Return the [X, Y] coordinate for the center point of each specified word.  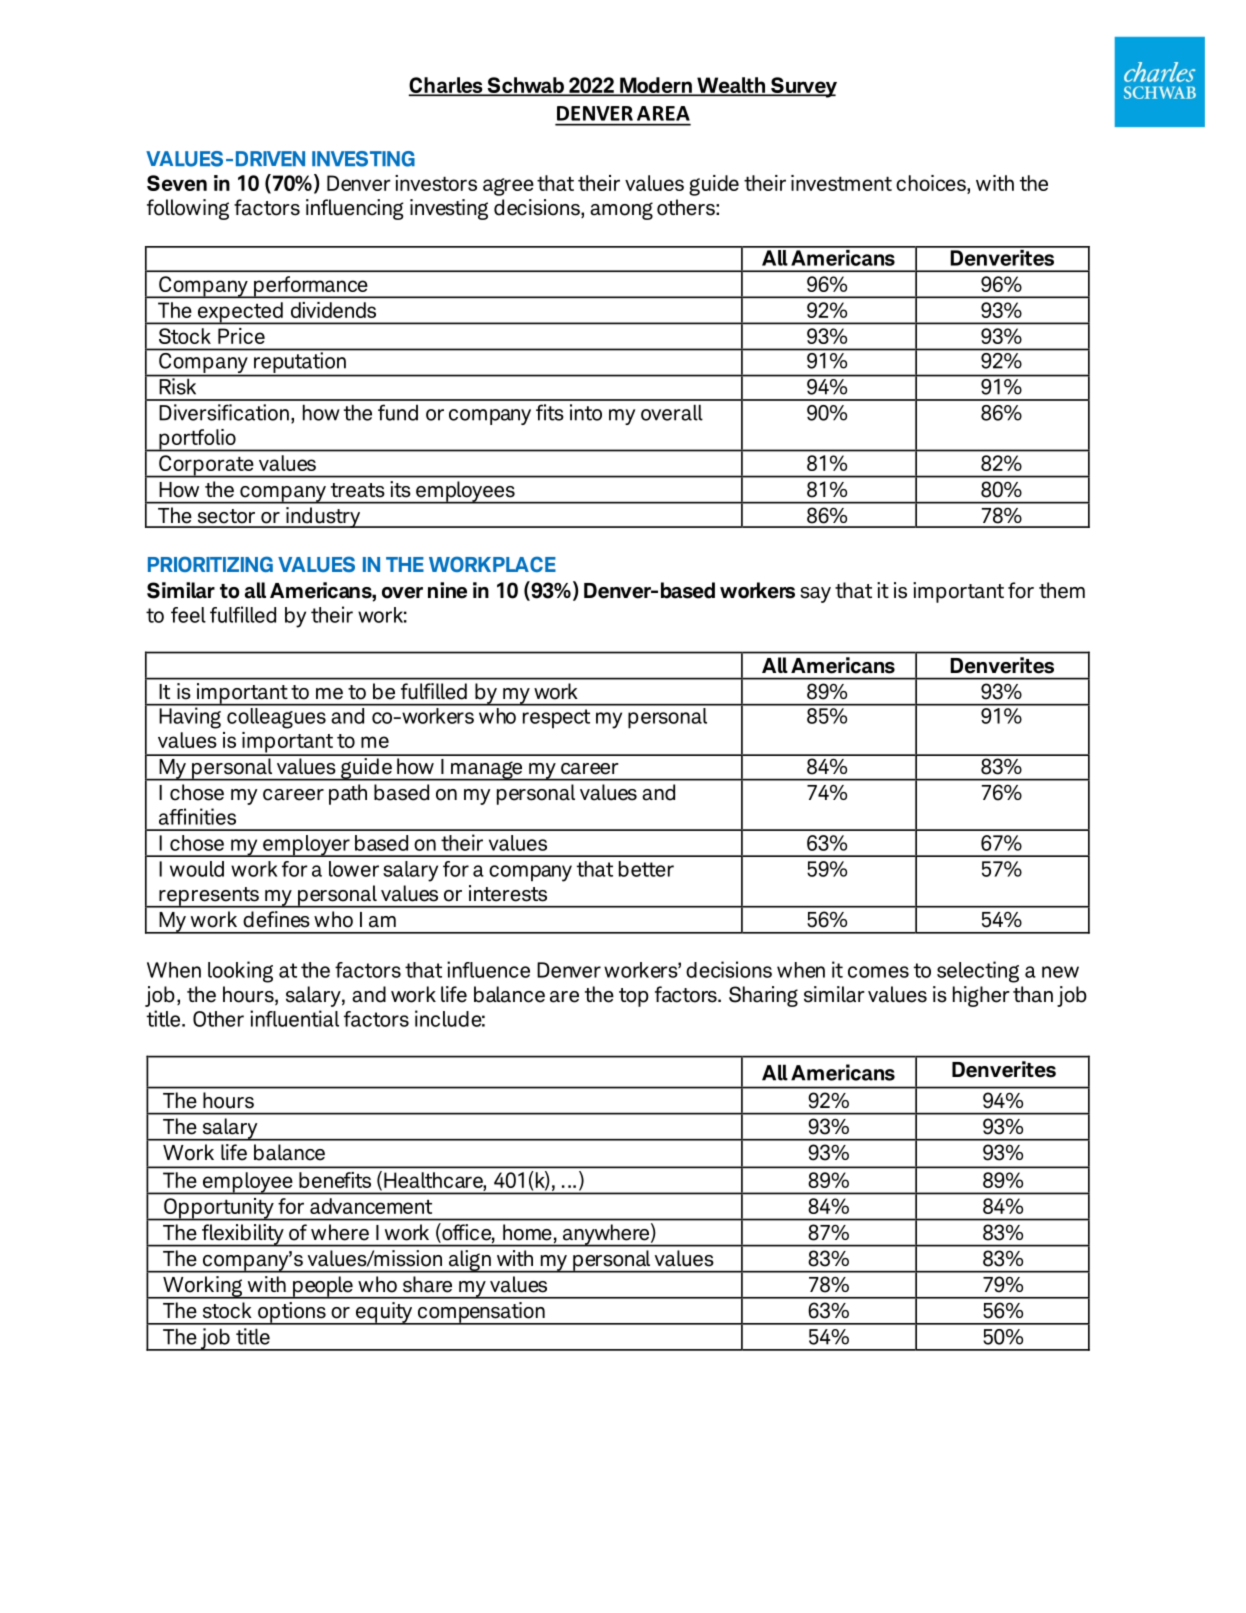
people [323, 1287]
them [1062, 590]
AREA [663, 113]
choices [932, 183]
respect [556, 719]
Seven [177, 183]
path [348, 794]
